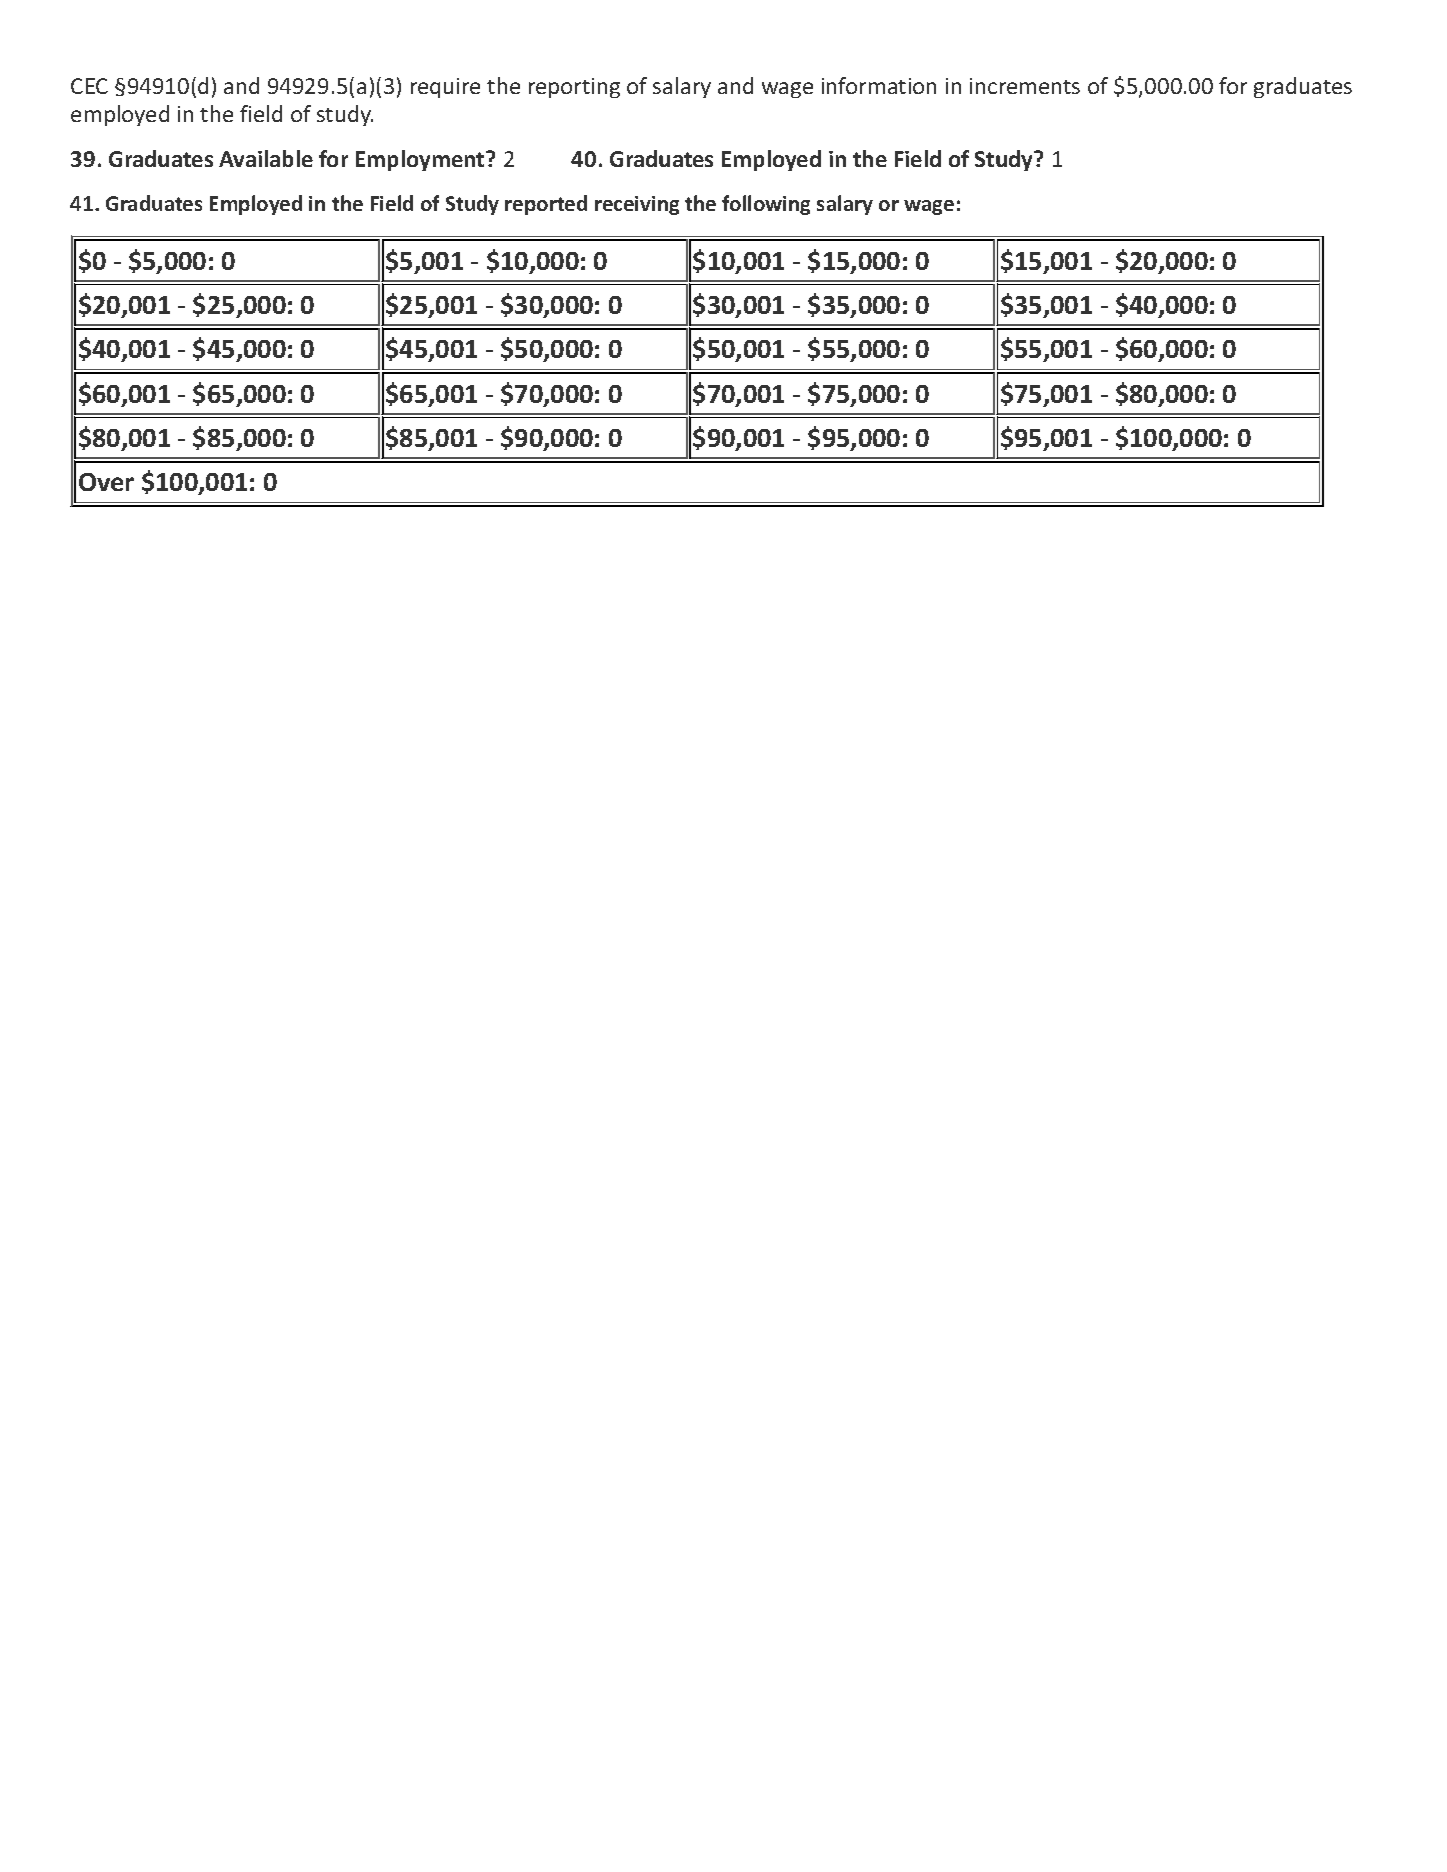  Describe the element at coordinates (106, 482) in the page. I see `Over` at that location.
